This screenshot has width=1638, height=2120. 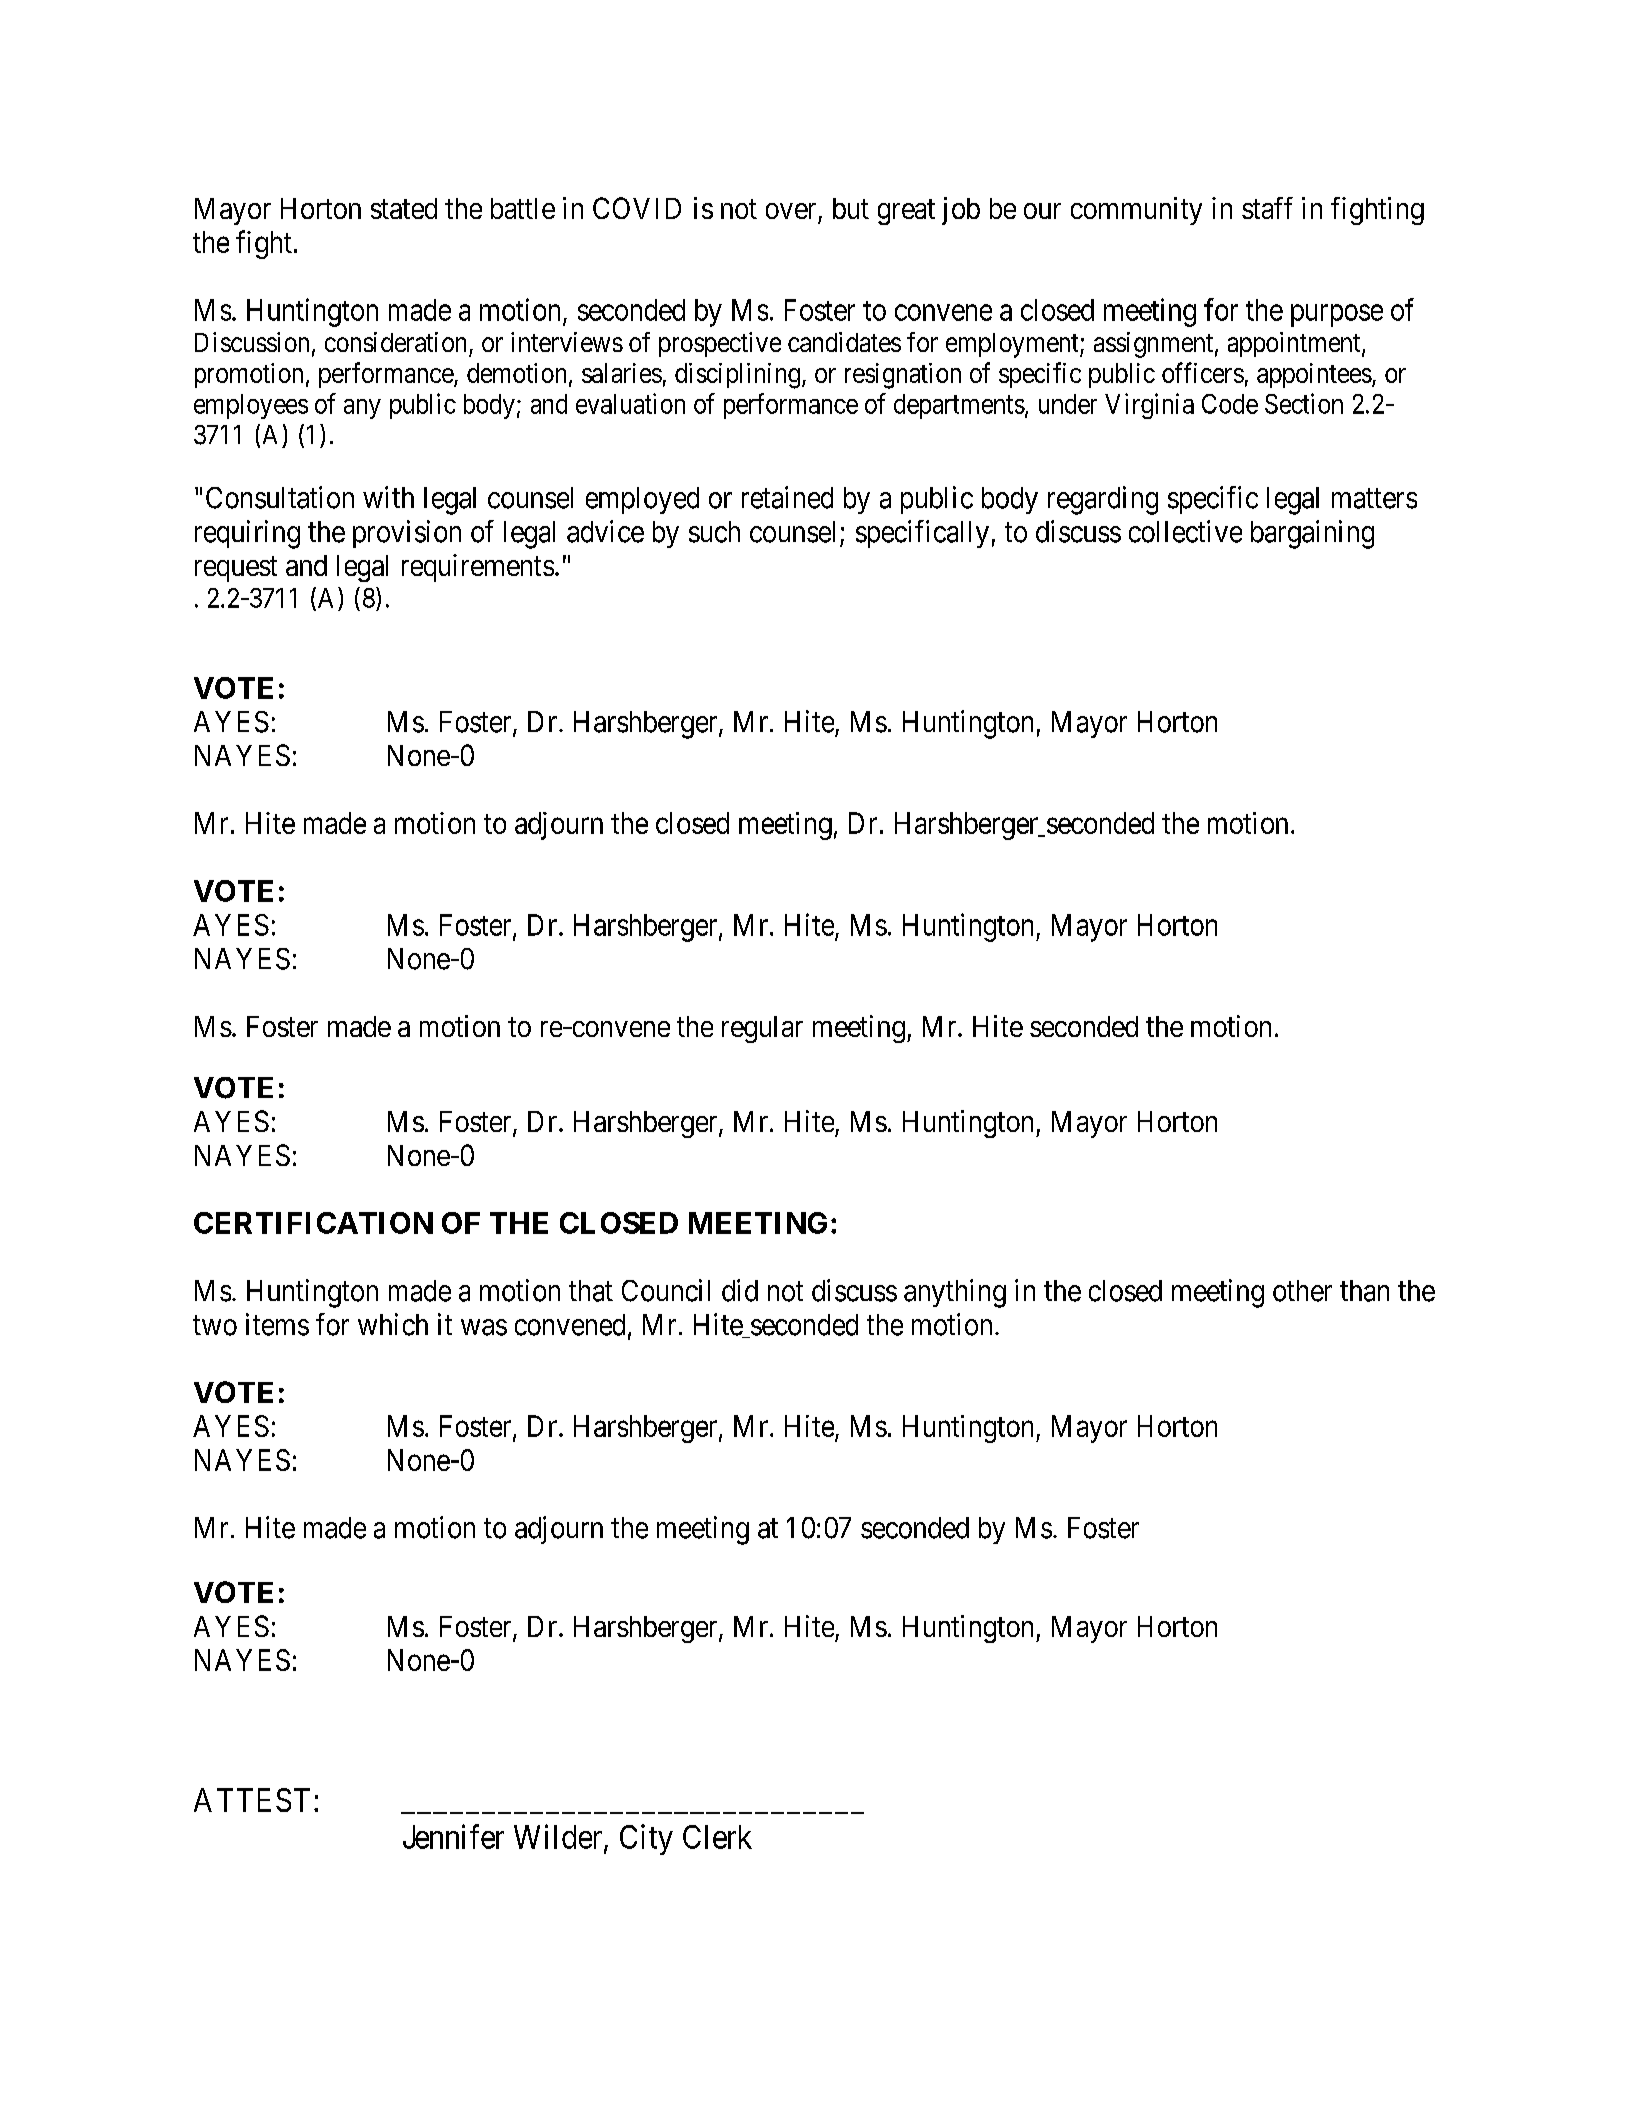 What do you see at coordinates (252, 1800) in the screenshot?
I see `ATTEST` at bounding box center [252, 1800].
